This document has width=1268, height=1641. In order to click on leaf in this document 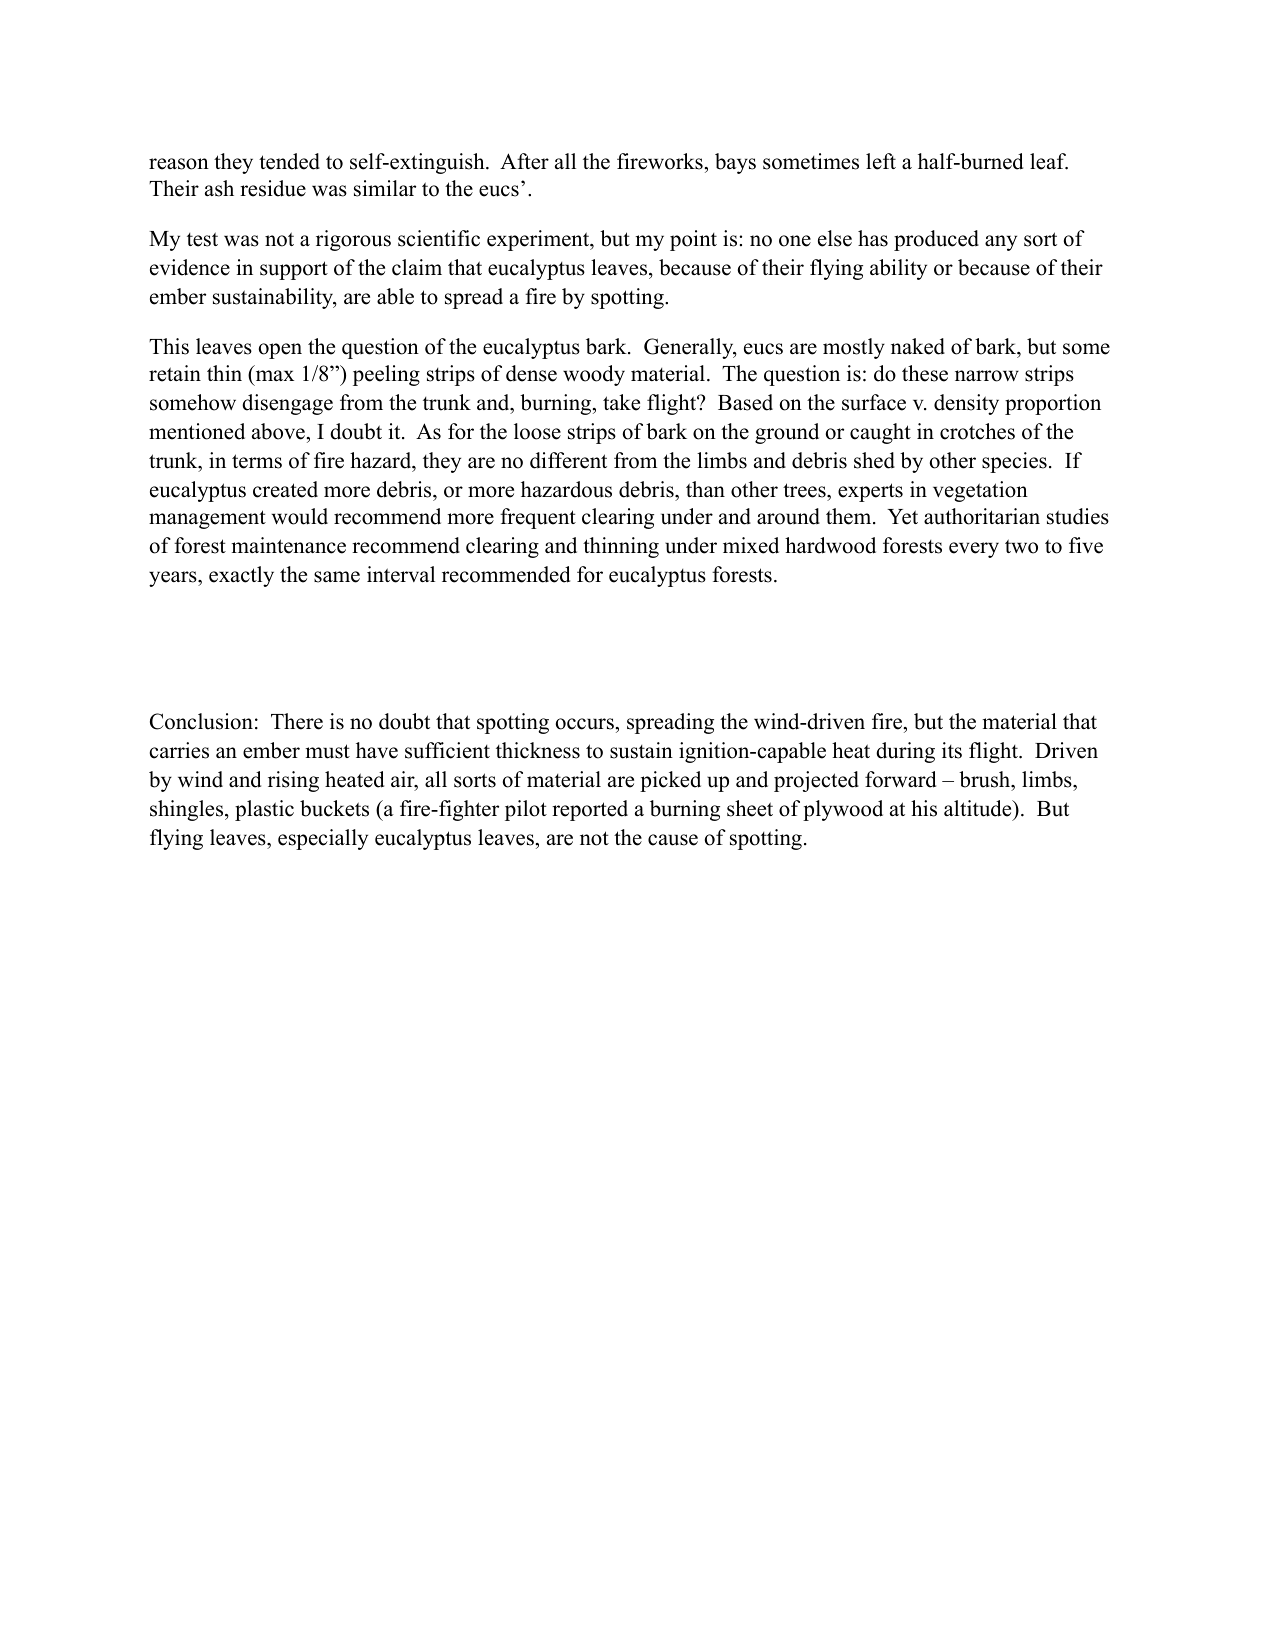, I will do `click(1049, 161)`.
